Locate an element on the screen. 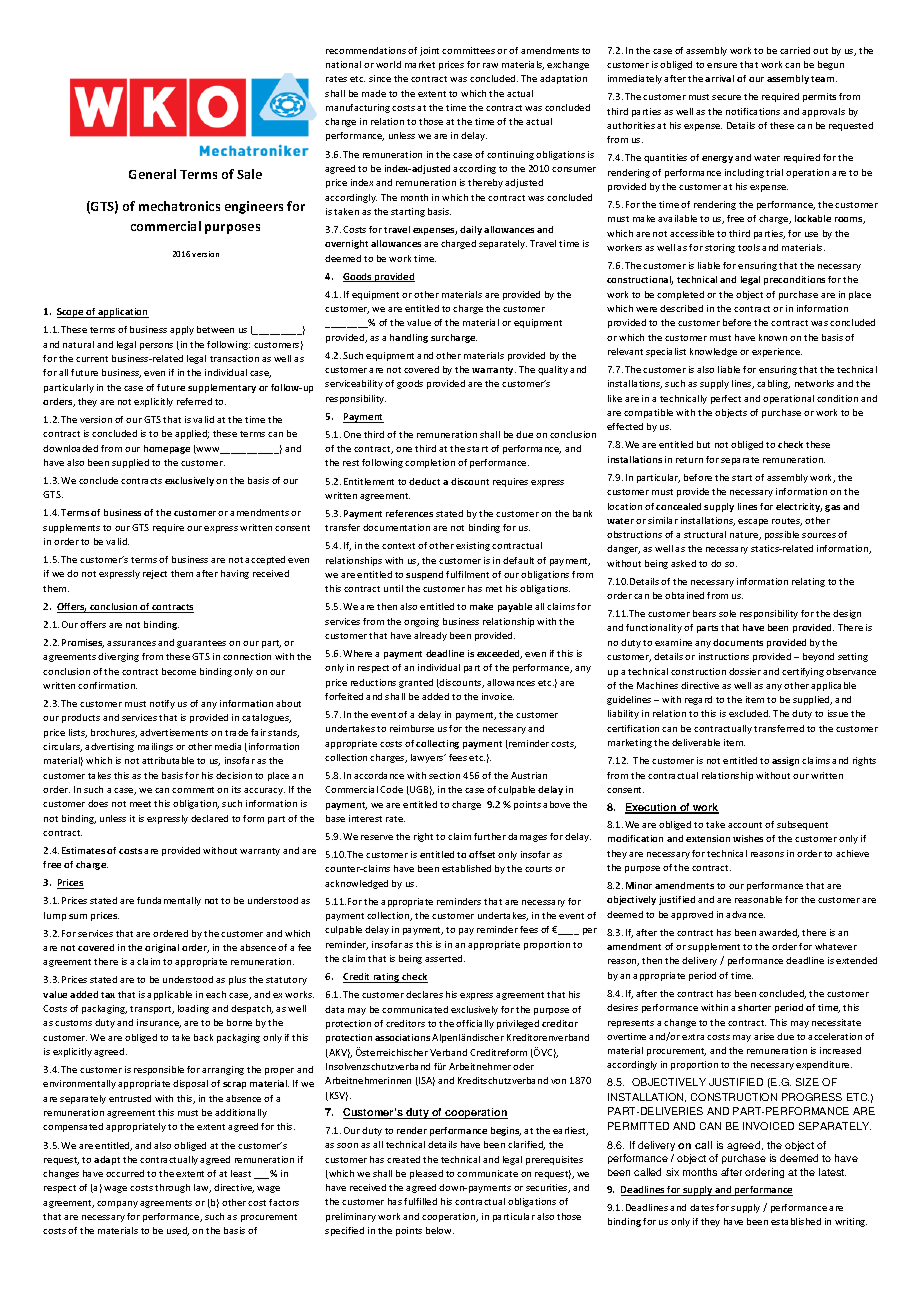 The height and width of the screenshot is (1308, 924). notifications is located at coordinates (753, 111).
